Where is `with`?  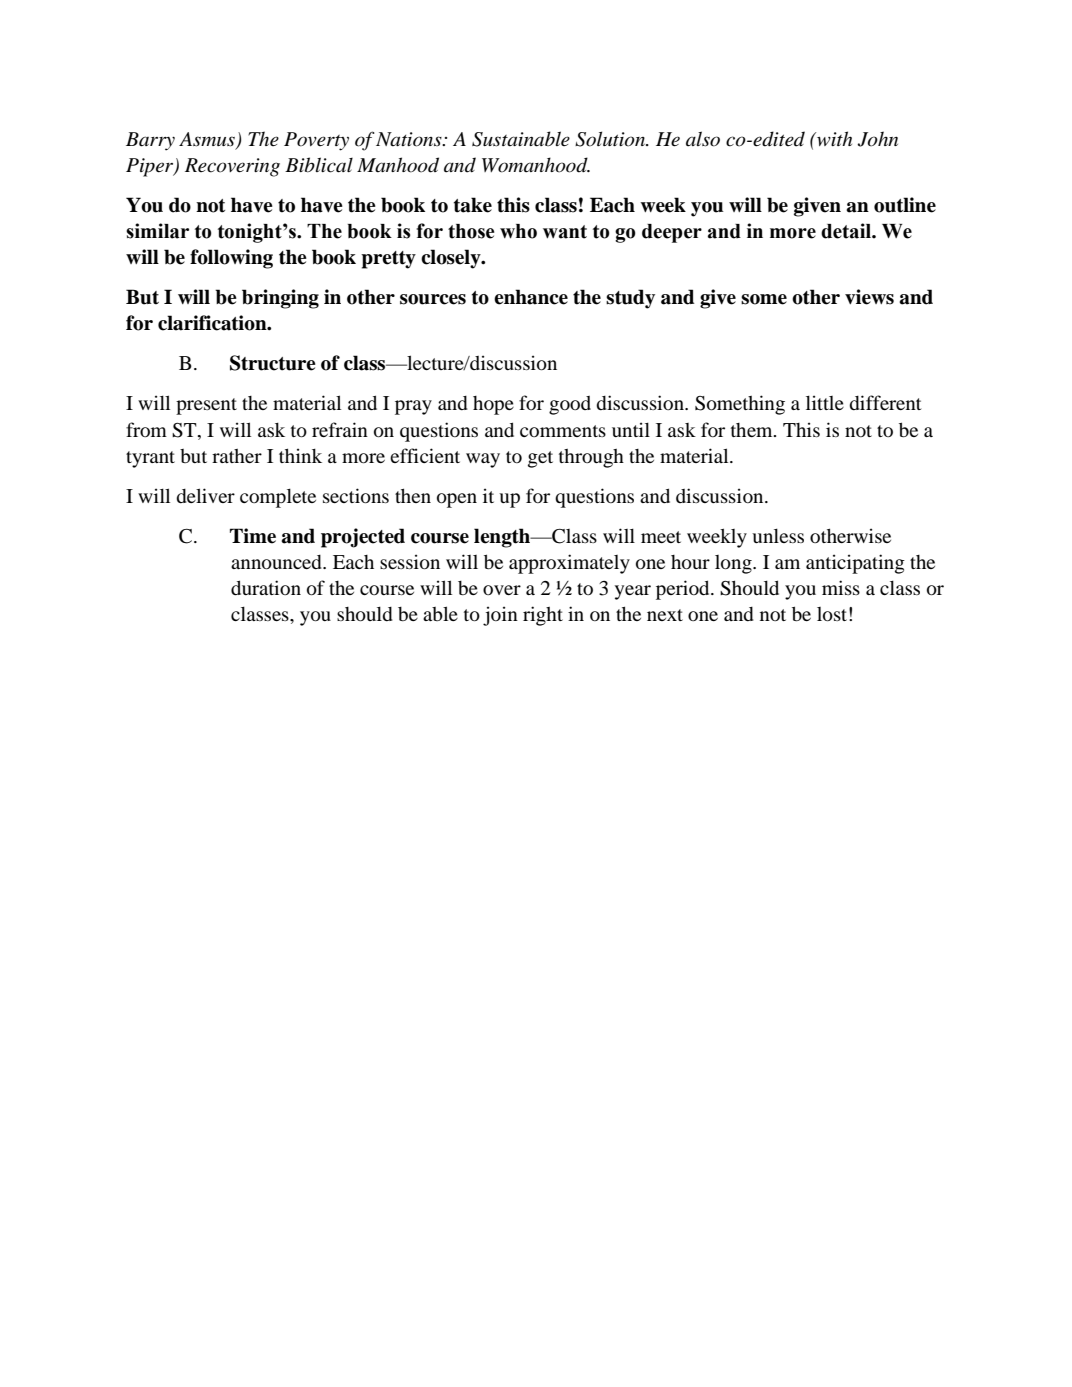 with is located at coordinates (833, 138).
